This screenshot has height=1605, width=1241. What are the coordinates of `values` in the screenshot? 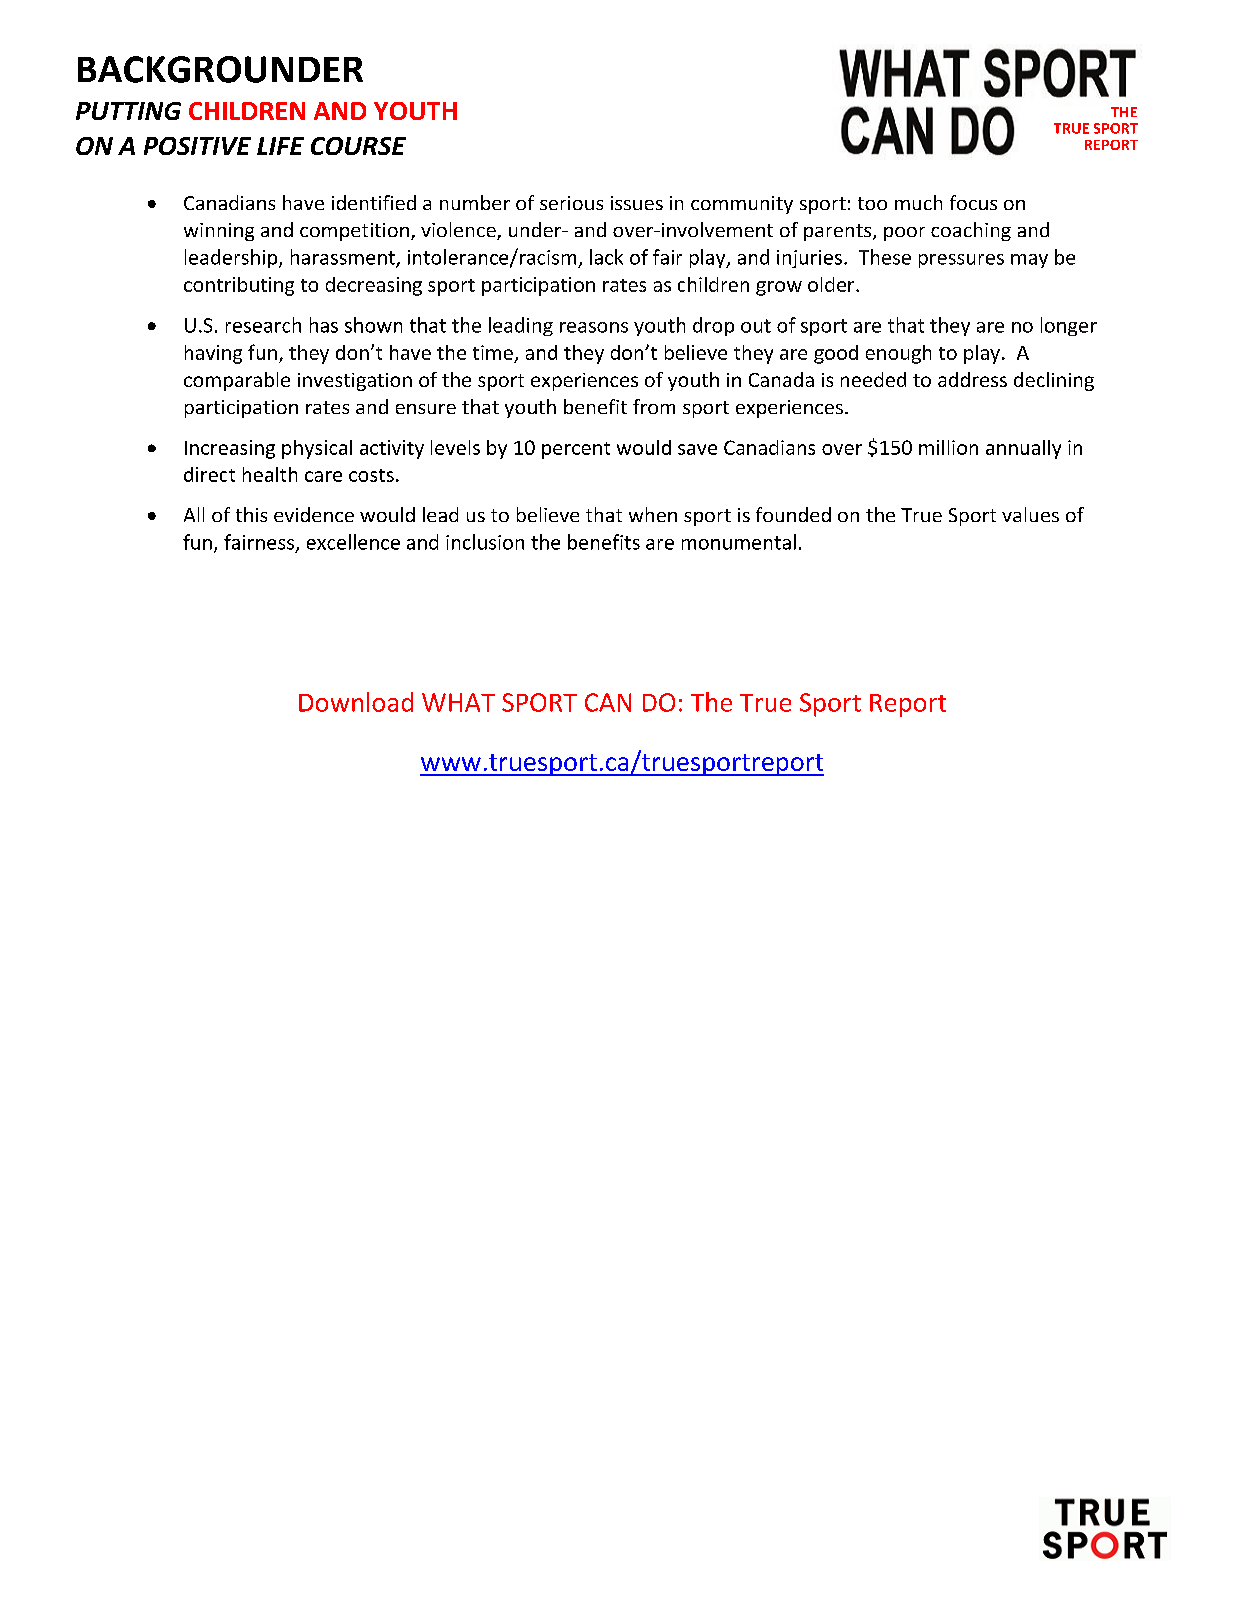 It's located at (1030, 514).
